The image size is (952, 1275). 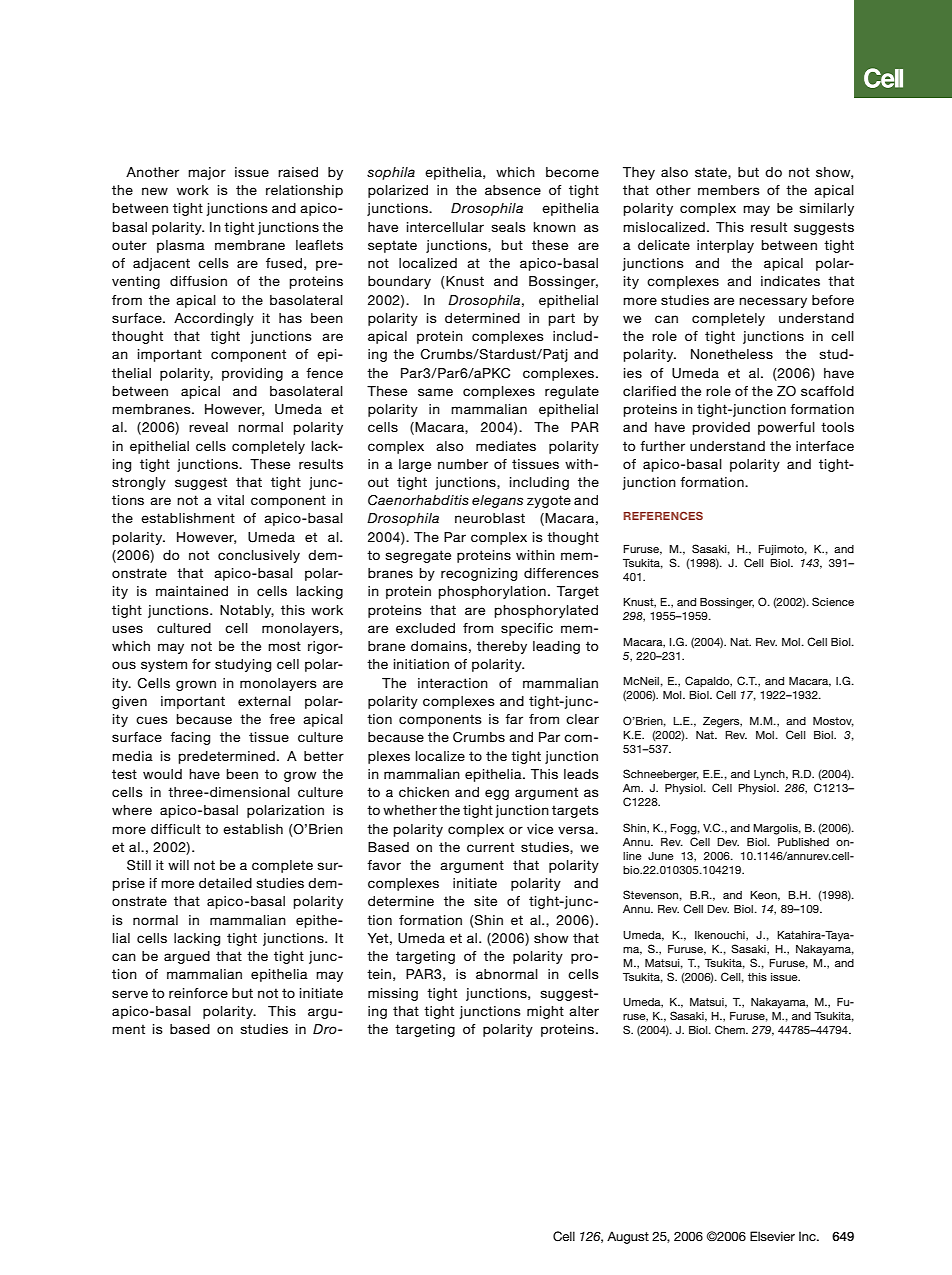 I want to click on References, so click(x=663, y=515).
